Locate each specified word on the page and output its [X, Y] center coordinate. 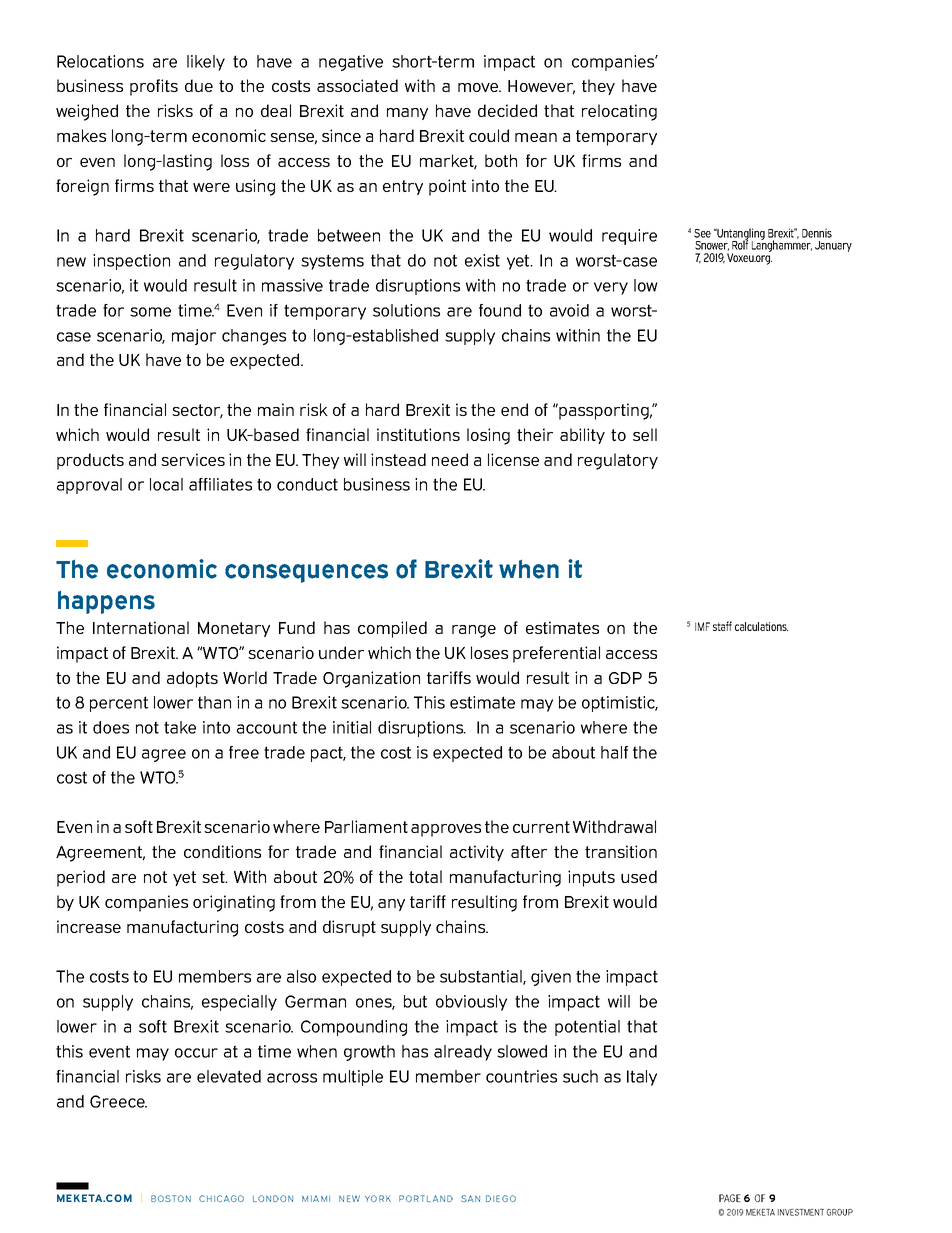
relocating [619, 112]
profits [154, 87]
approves [446, 830]
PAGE [730, 1198]
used [639, 876]
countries [521, 1076]
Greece [118, 1101]
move [479, 87]
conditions [222, 851]
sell [645, 434]
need [450, 459]
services [193, 459]
